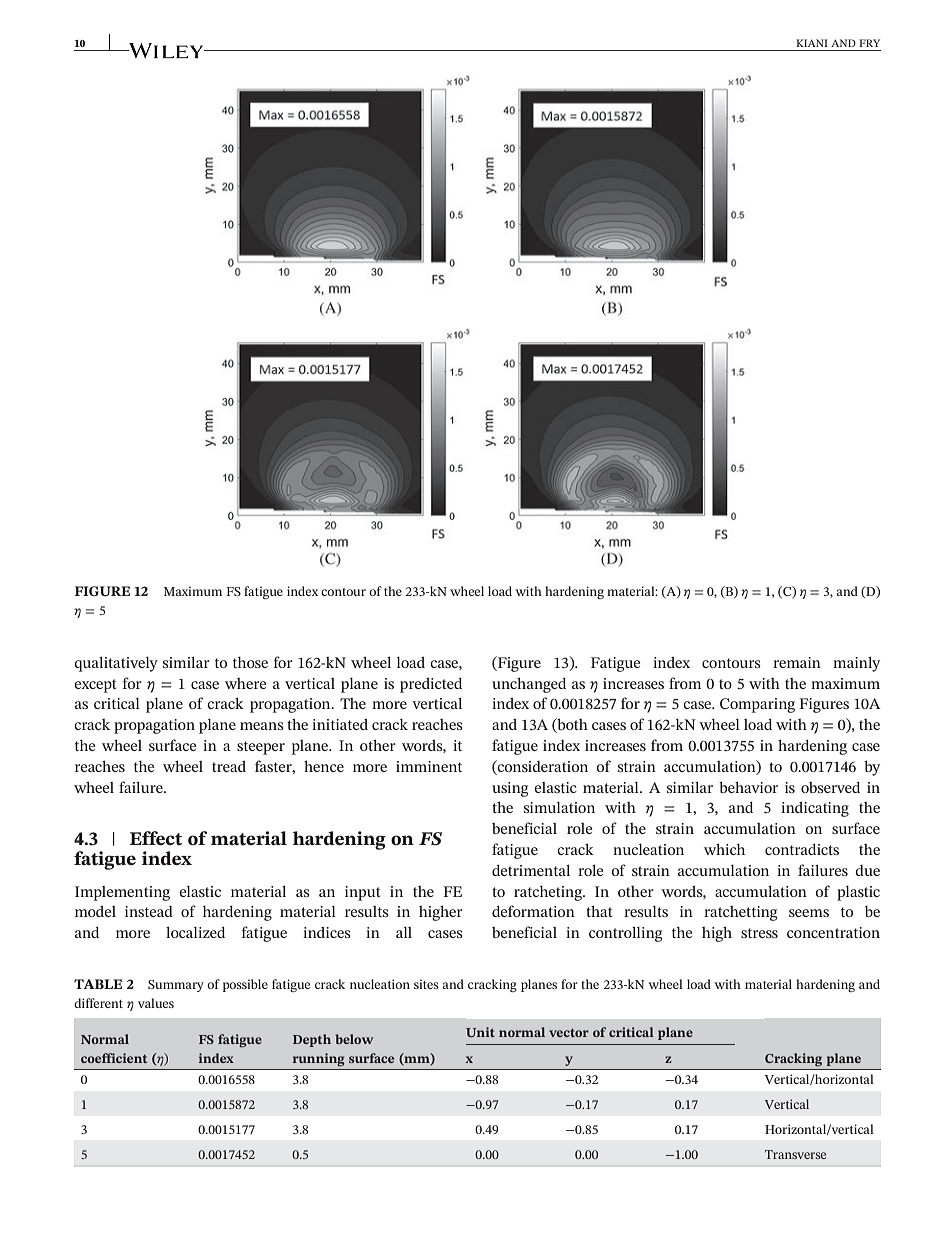 Image resolution: width=952 pixels, height=1251 pixels. What do you see at coordinates (480, 1032) in the screenshot?
I see `Unit` at bounding box center [480, 1032].
